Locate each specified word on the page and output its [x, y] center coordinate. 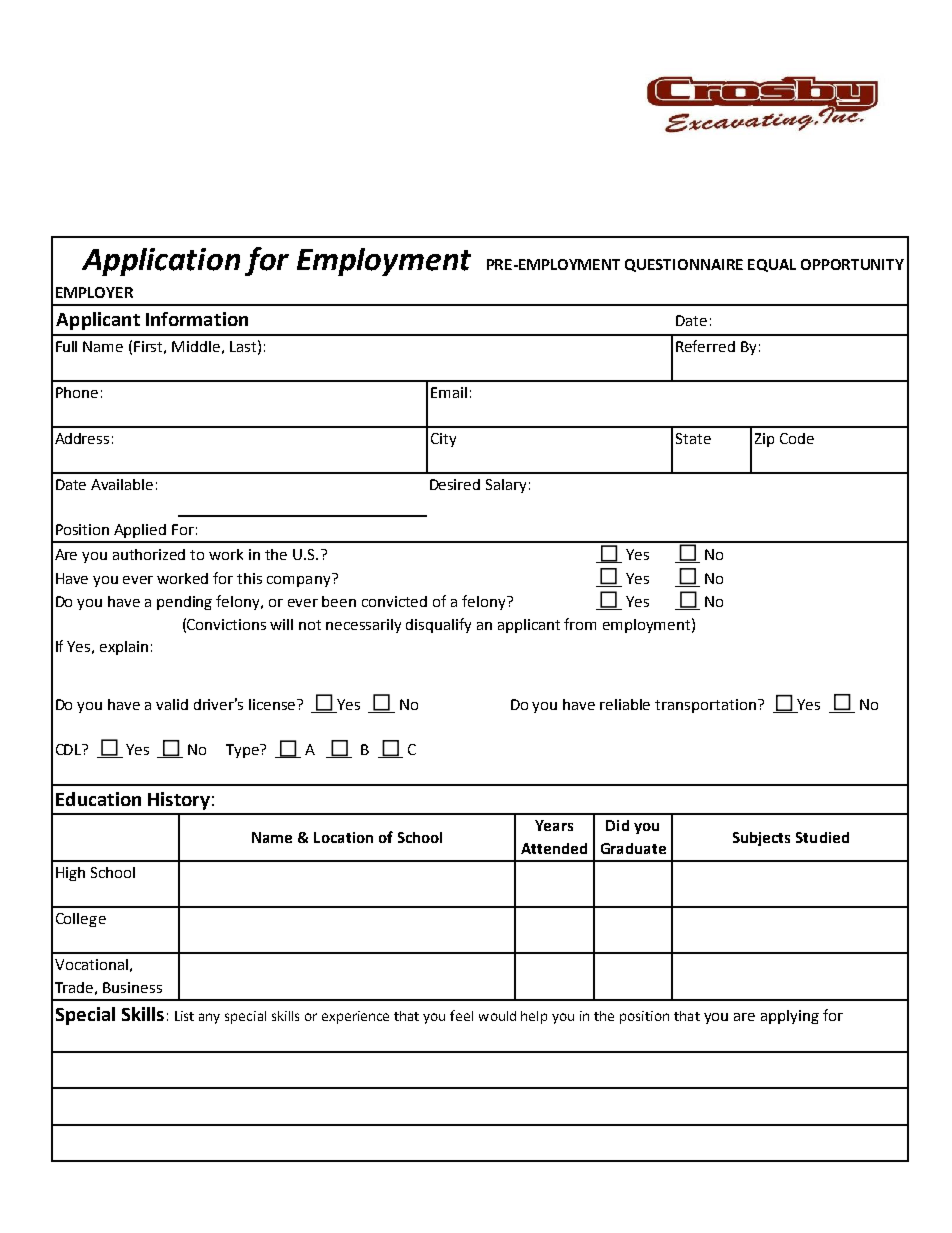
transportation [705, 706]
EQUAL [772, 265]
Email [449, 392]
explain [124, 648]
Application [161, 262]
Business [132, 987]
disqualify [438, 625]
